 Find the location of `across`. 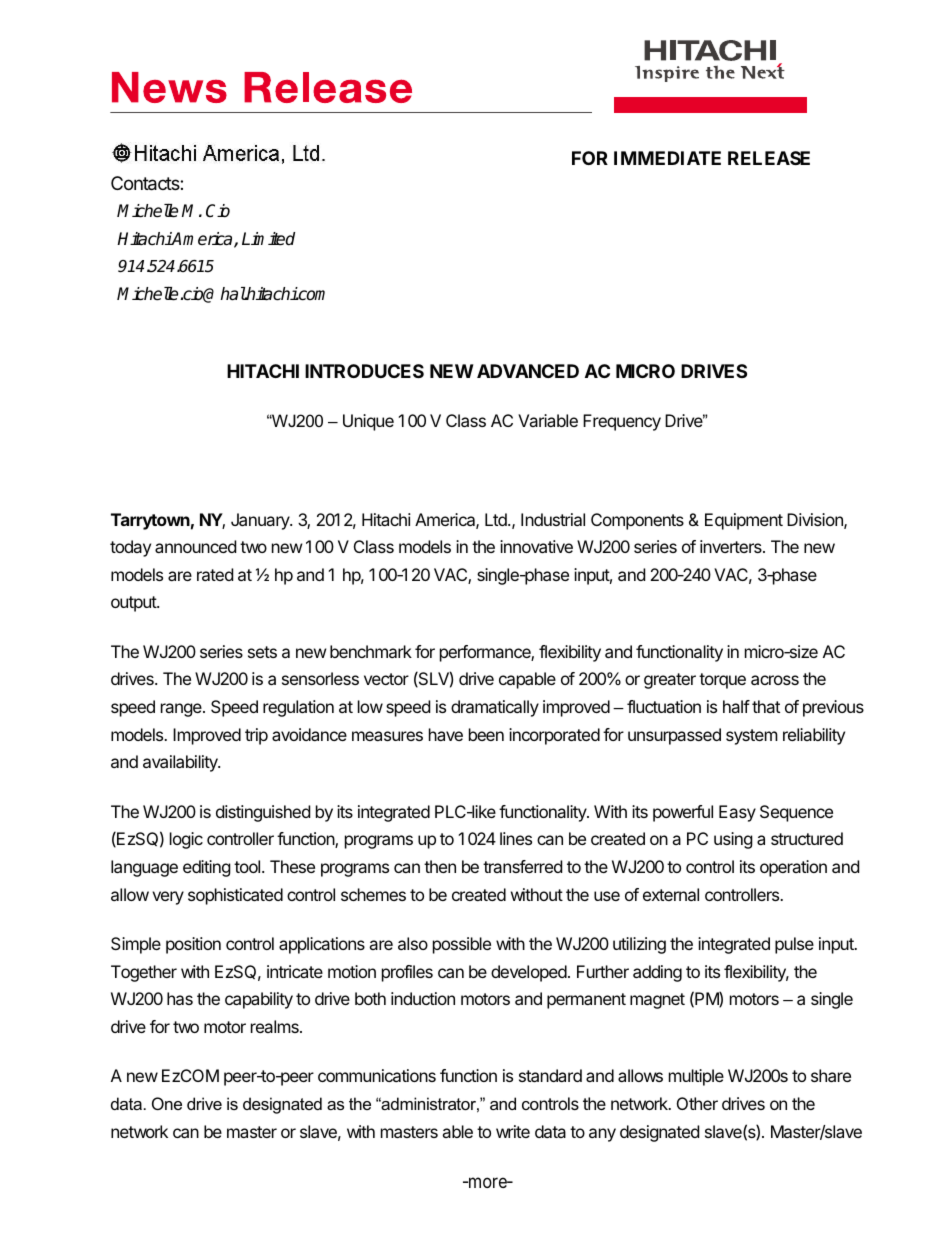

across is located at coordinates (775, 680).
